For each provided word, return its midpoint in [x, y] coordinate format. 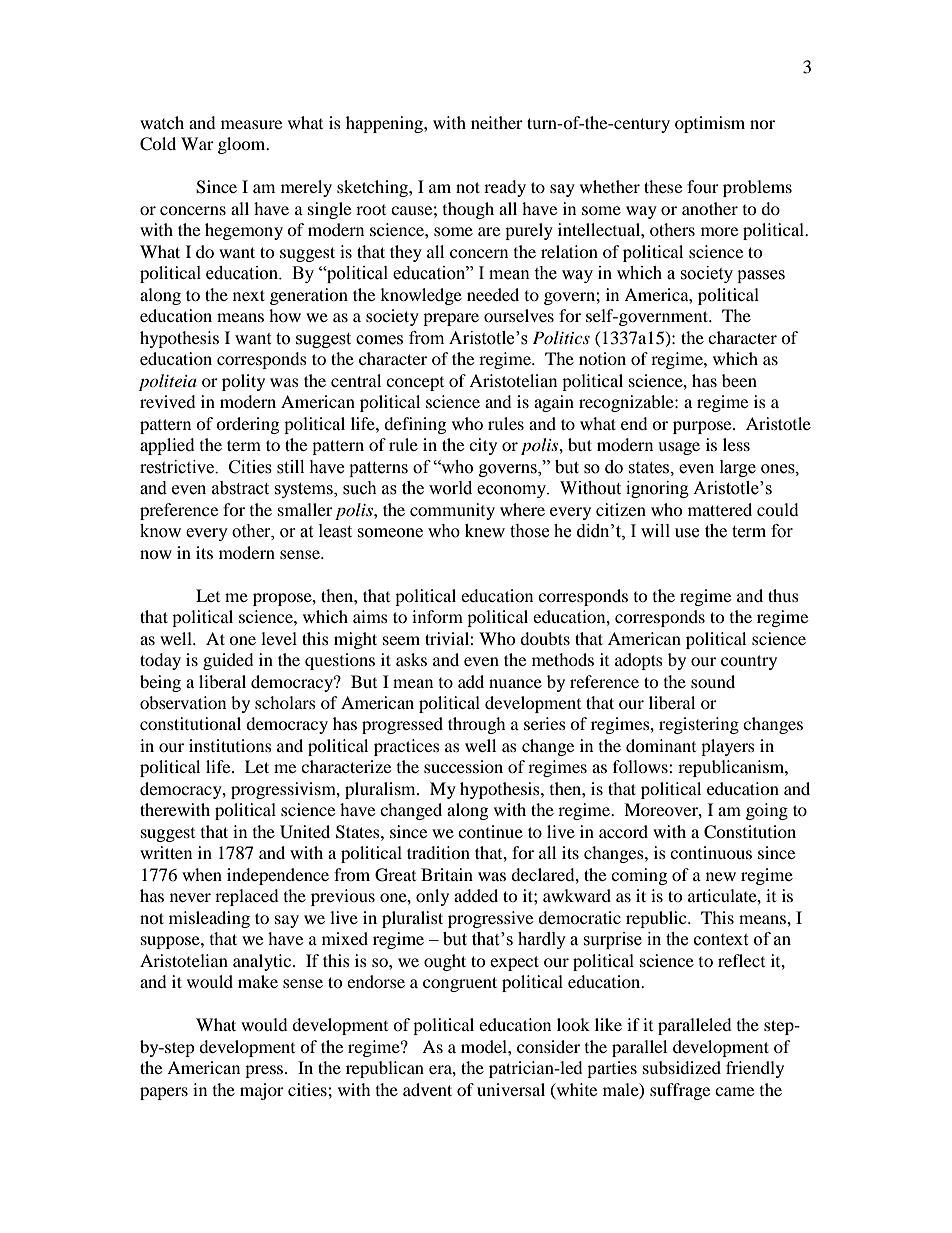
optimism [710, 124]
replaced [247, 897]
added [476, 895]
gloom [243, 145]
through [477, 725]
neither [497, 122]
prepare [451, 319]
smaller [305, 509]
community [452, 511]
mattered [720, 509]
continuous [711, 852]
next [249, 295]
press [265, 1071]
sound [713, 681]
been [739, 380]
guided [228, 661]
